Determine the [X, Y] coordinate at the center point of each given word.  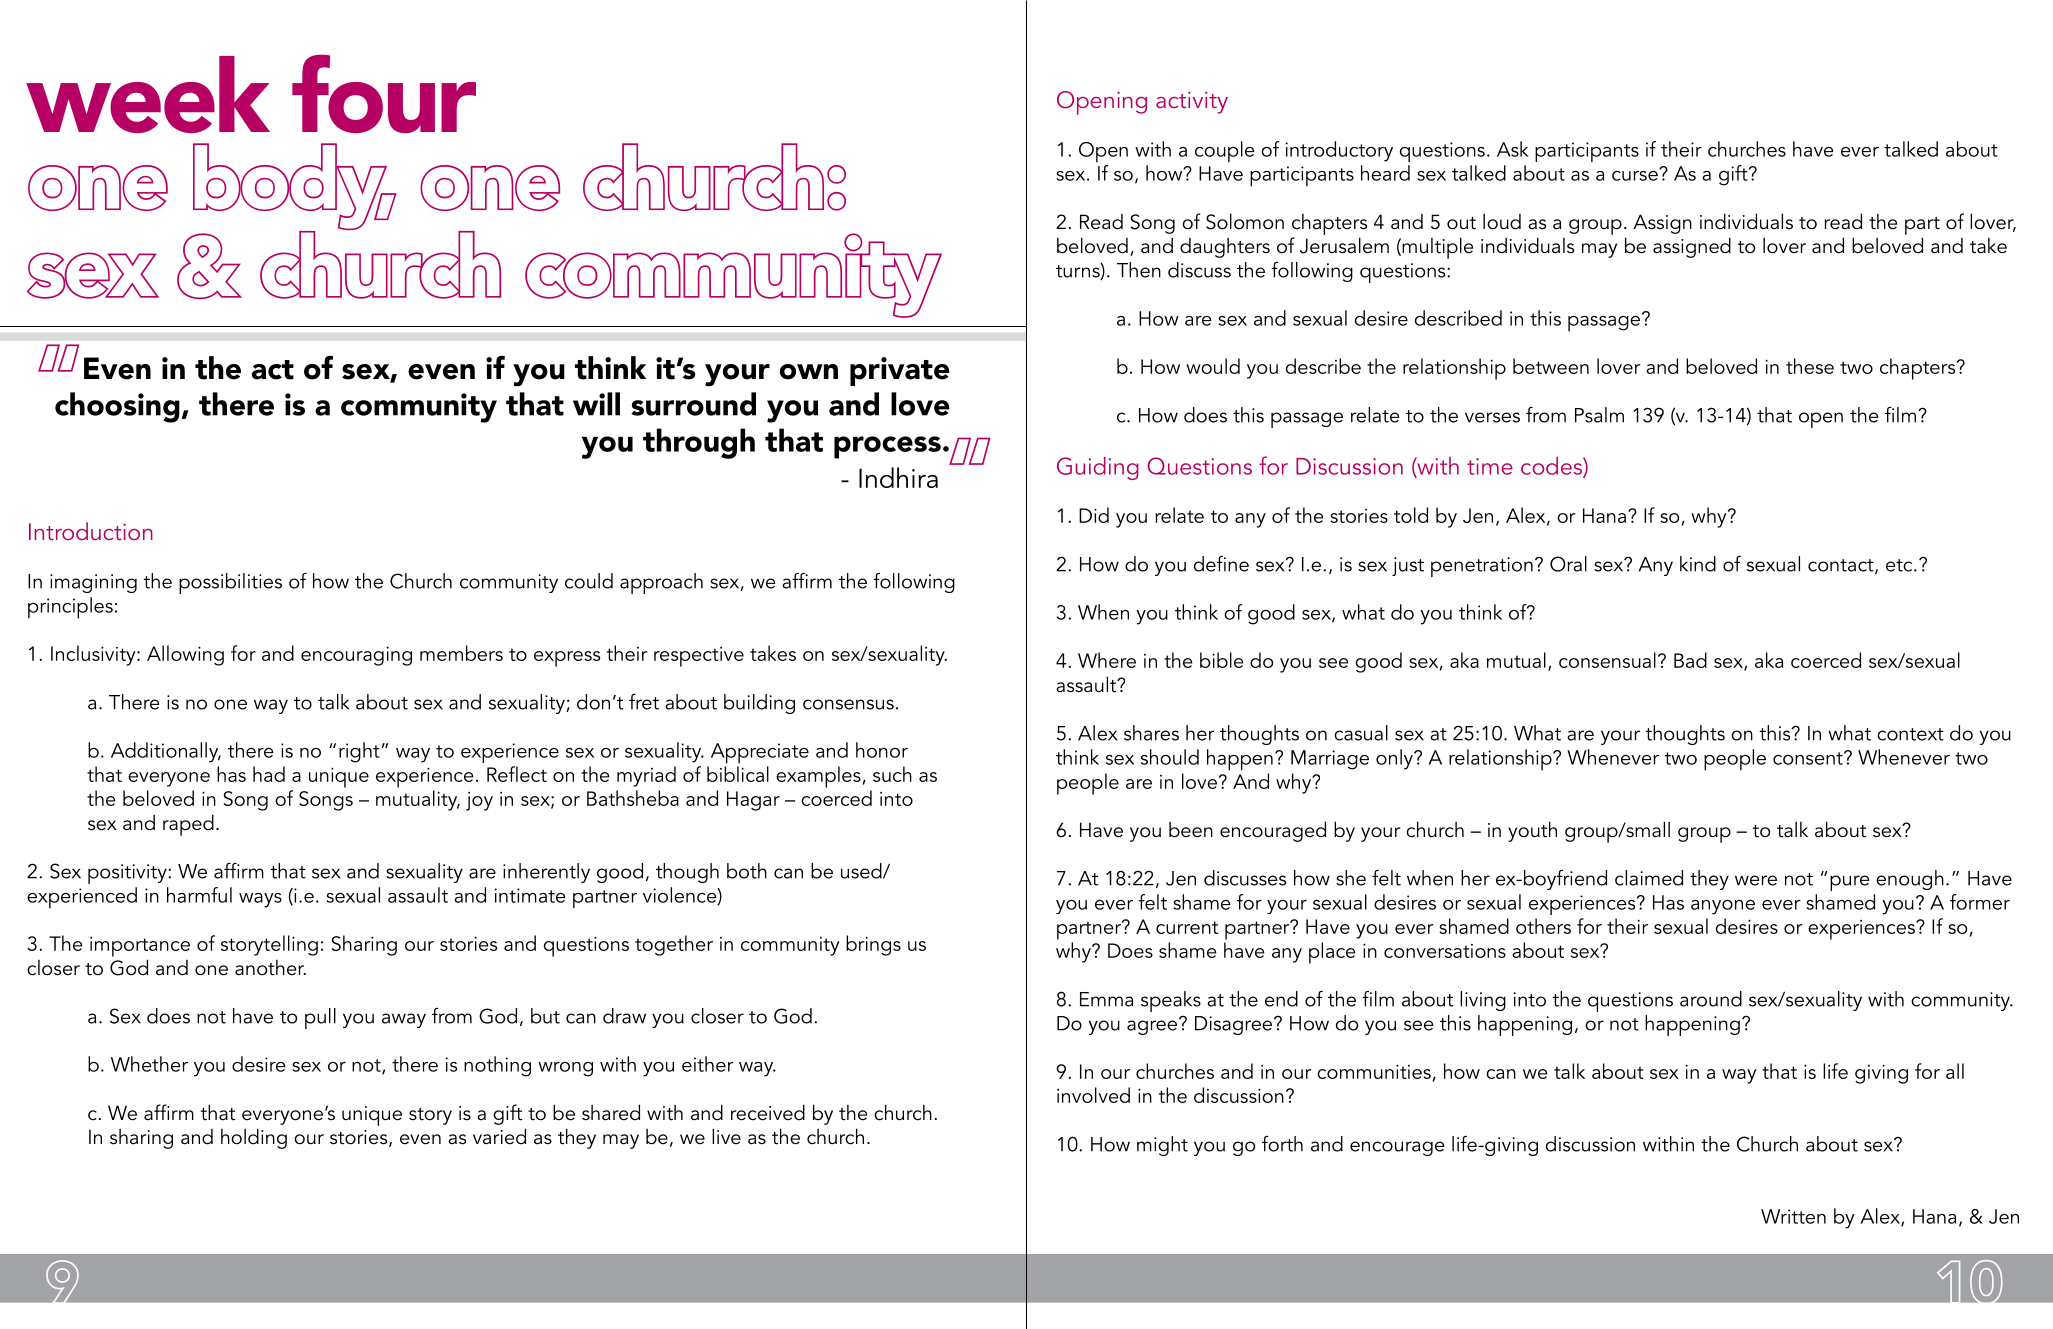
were [1756, 880]
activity [1192, 103]
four [384, 93]
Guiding [1098, 468]
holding [254, 1138]
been [1191, 830]
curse [1636, 174]
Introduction [91, 531]
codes [1552, 467]
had [269, 774]
